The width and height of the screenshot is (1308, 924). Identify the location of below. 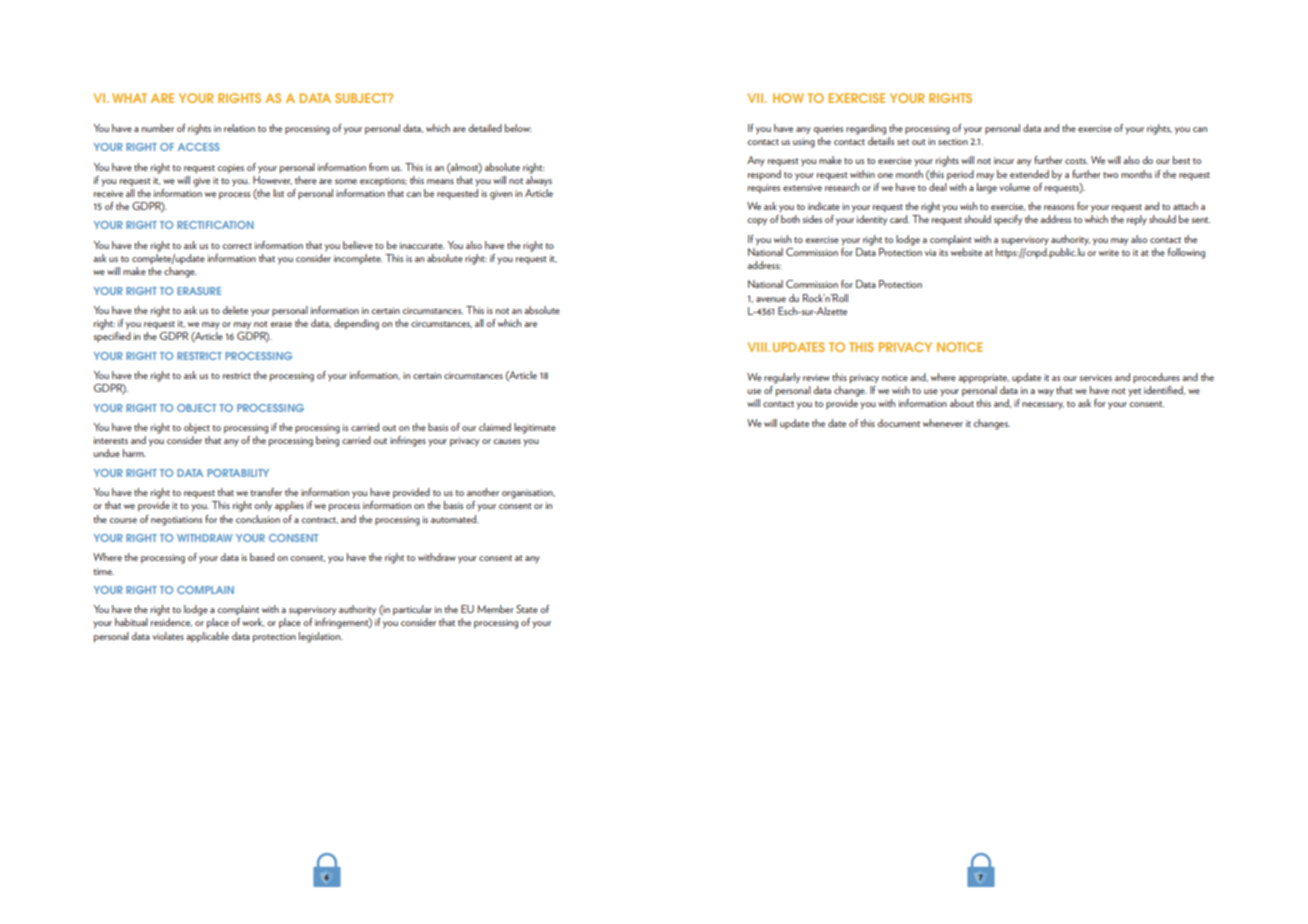
(518, 128).
